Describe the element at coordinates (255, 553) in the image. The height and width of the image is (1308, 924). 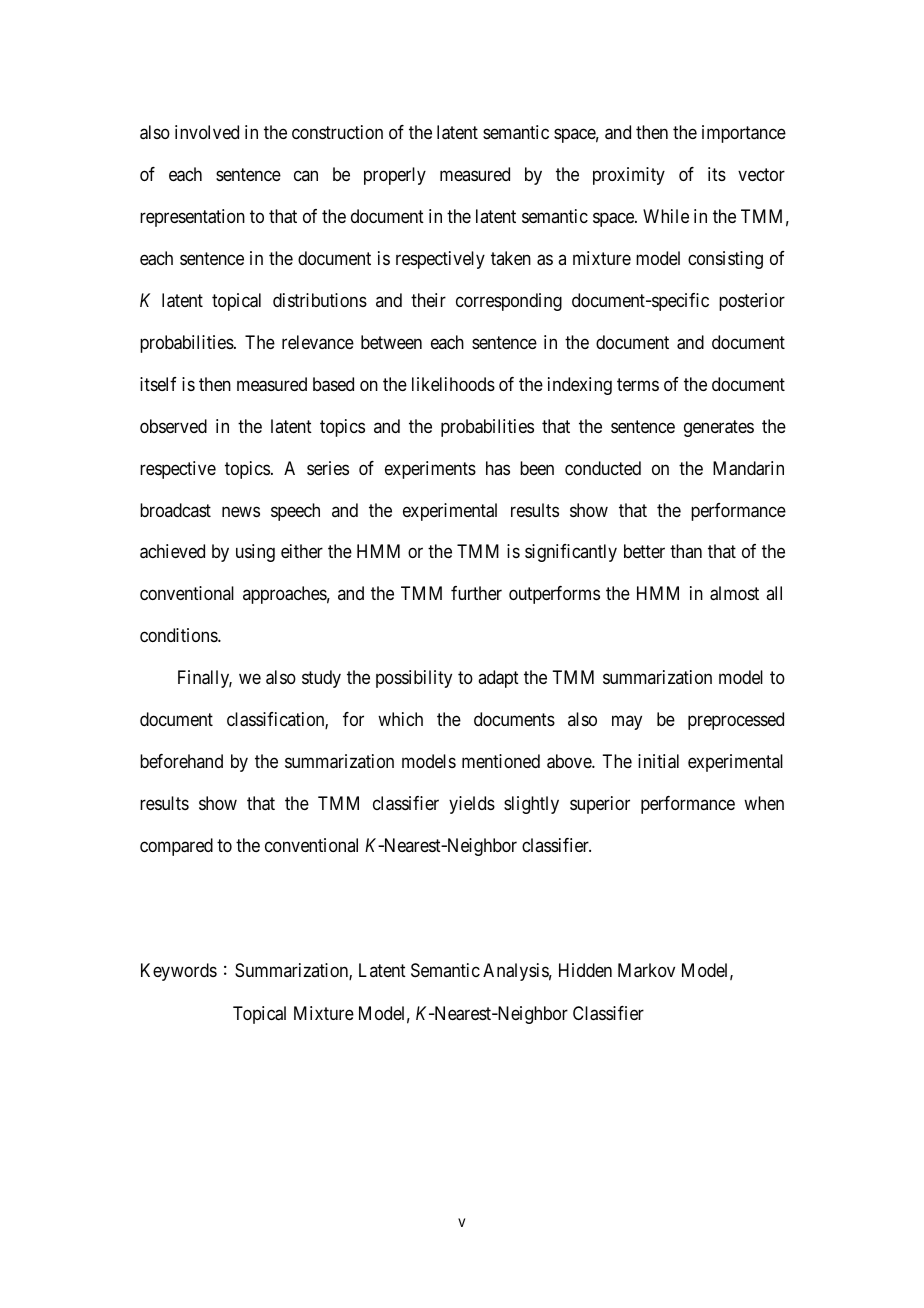
I see `using` at that location.
